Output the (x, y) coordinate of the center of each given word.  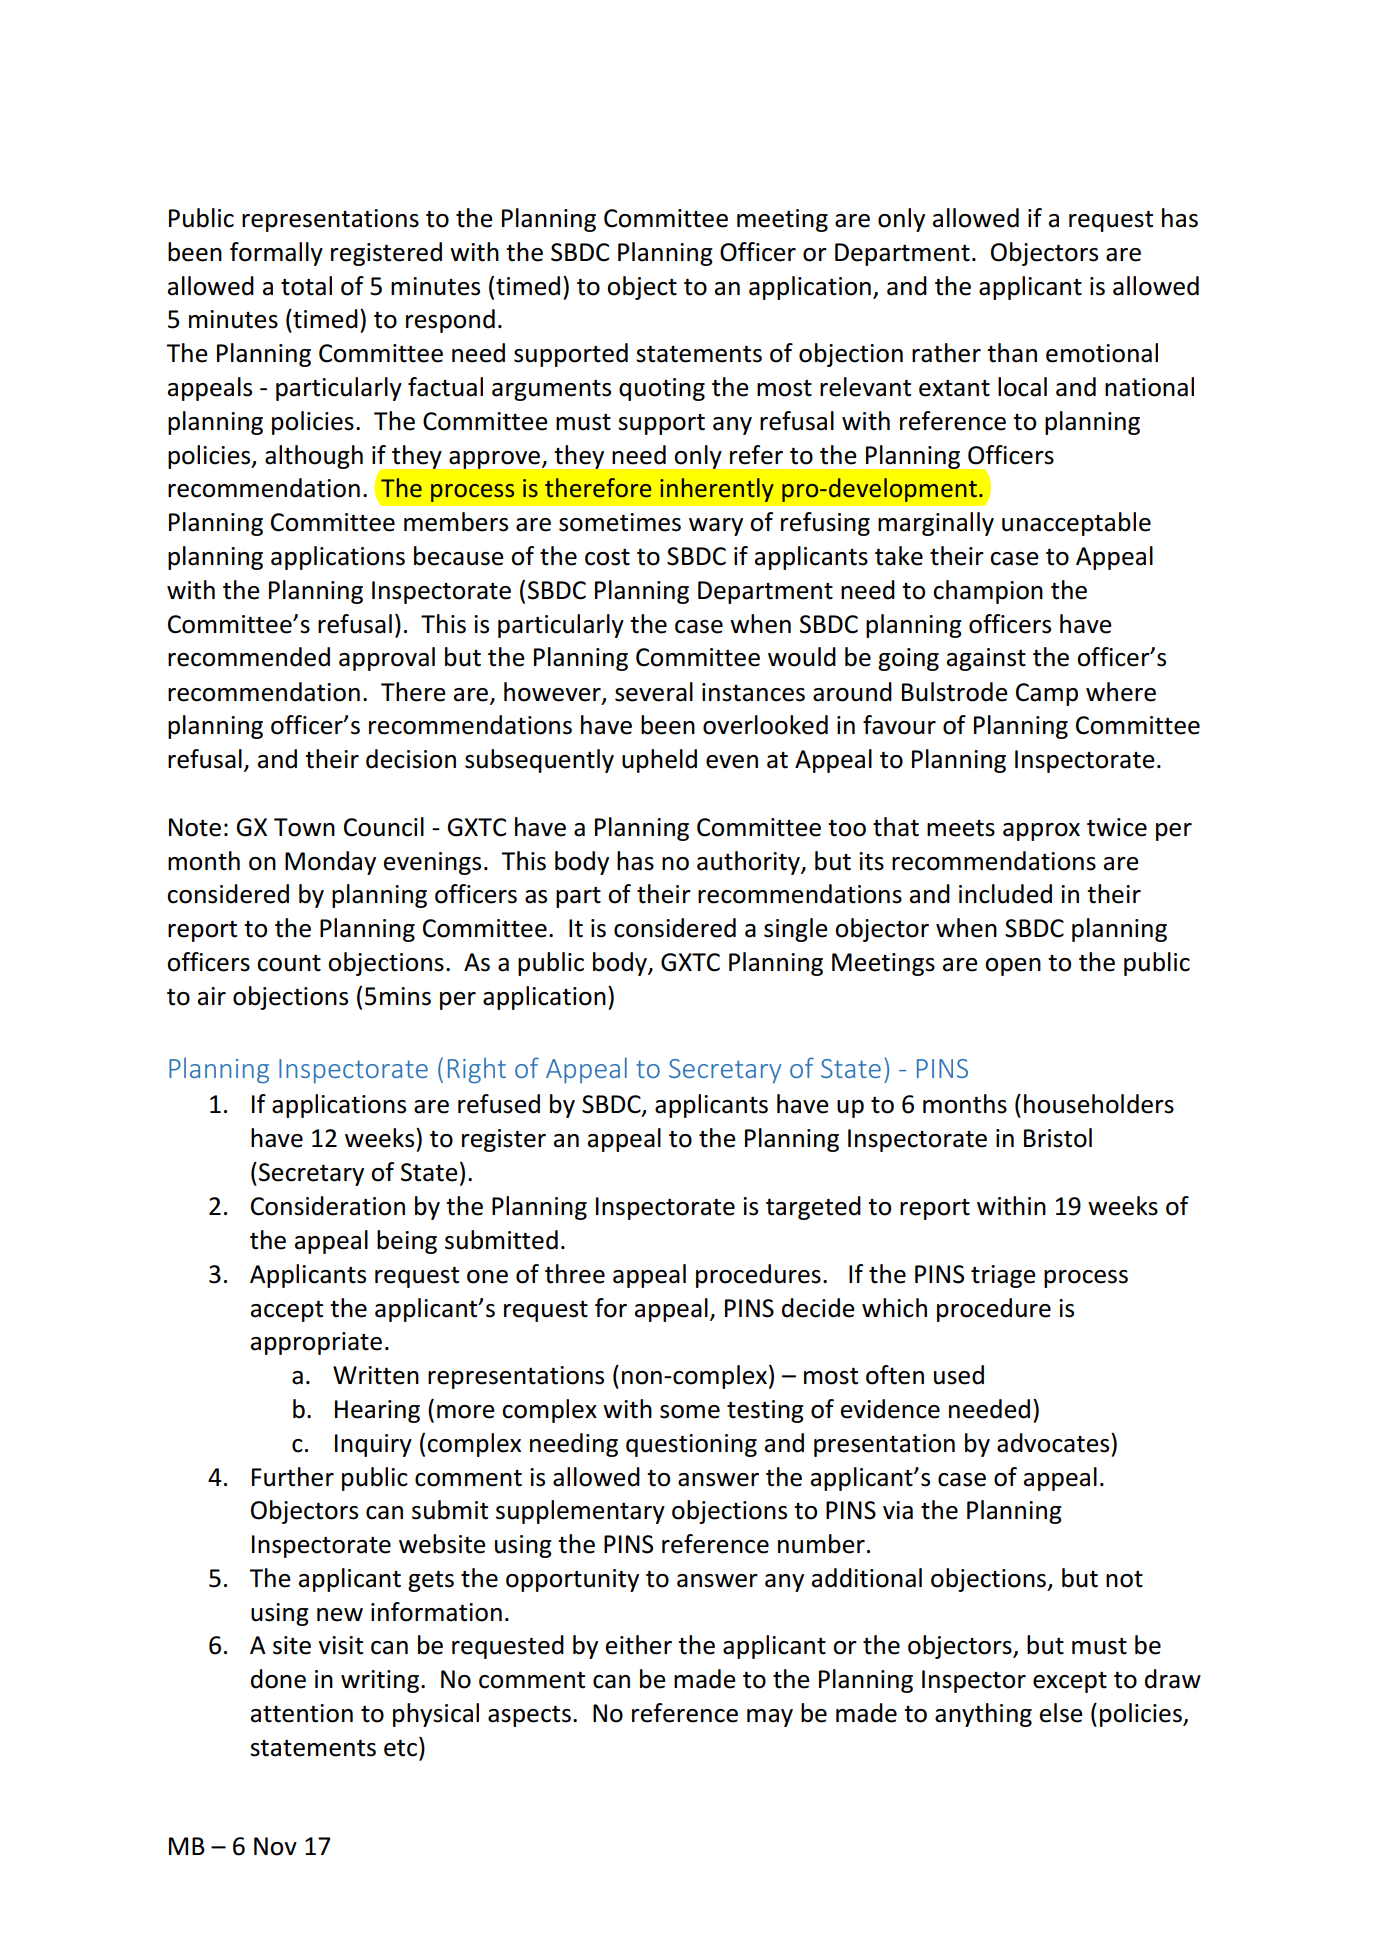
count (289, 963)
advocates (1054, 1443)
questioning (691, 1445)
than (1012, 353)
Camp (1047, 694)
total (306, 286)
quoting (662, 389)
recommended (249, 657)
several (654, 692)
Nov (275, 1846)
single (796, 930)
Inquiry (373, 1445)
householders (1099, 1104)
